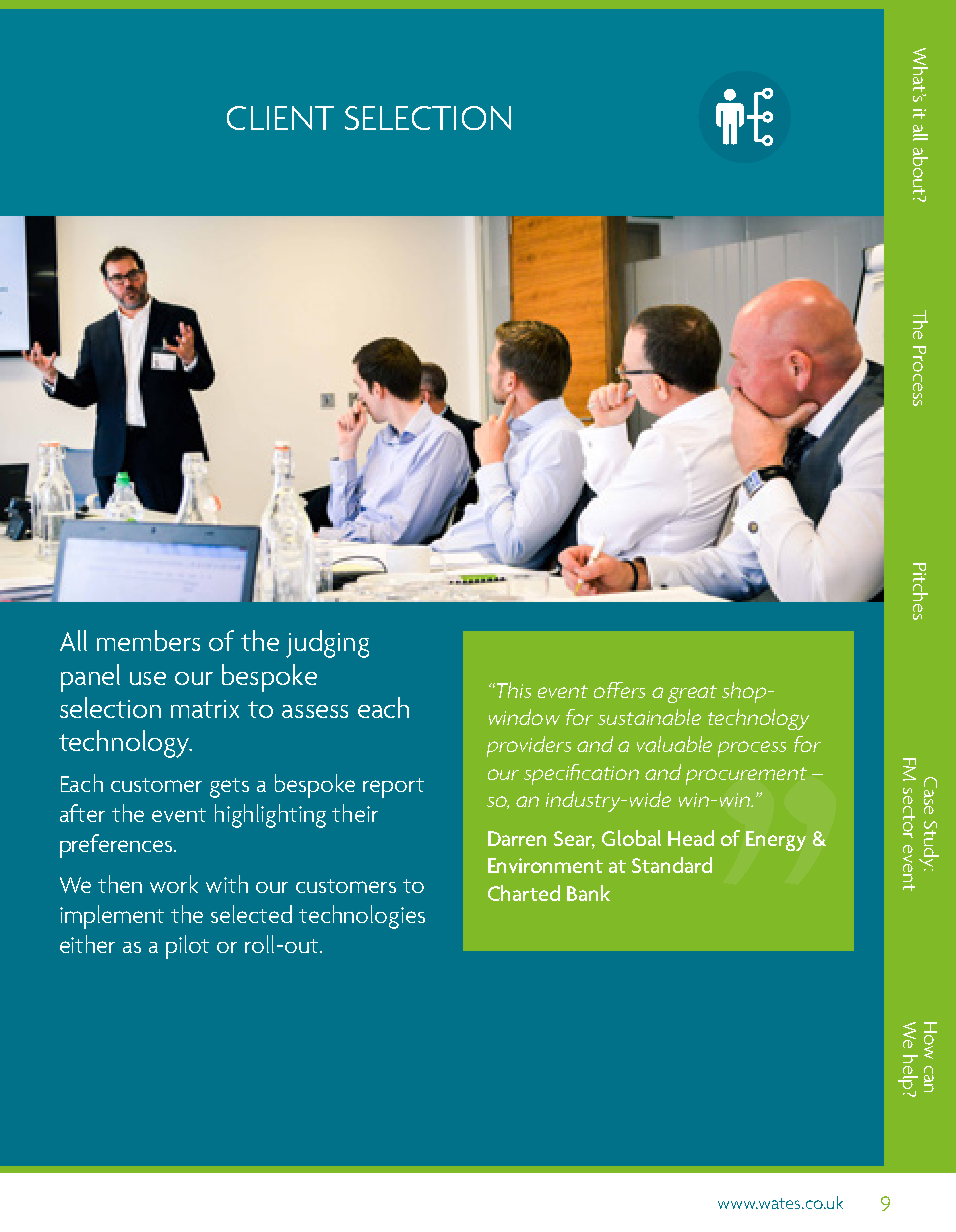  What do you see at coordinates (692, 694) in the page?
I see `great` at bounding box center [692, 694].
